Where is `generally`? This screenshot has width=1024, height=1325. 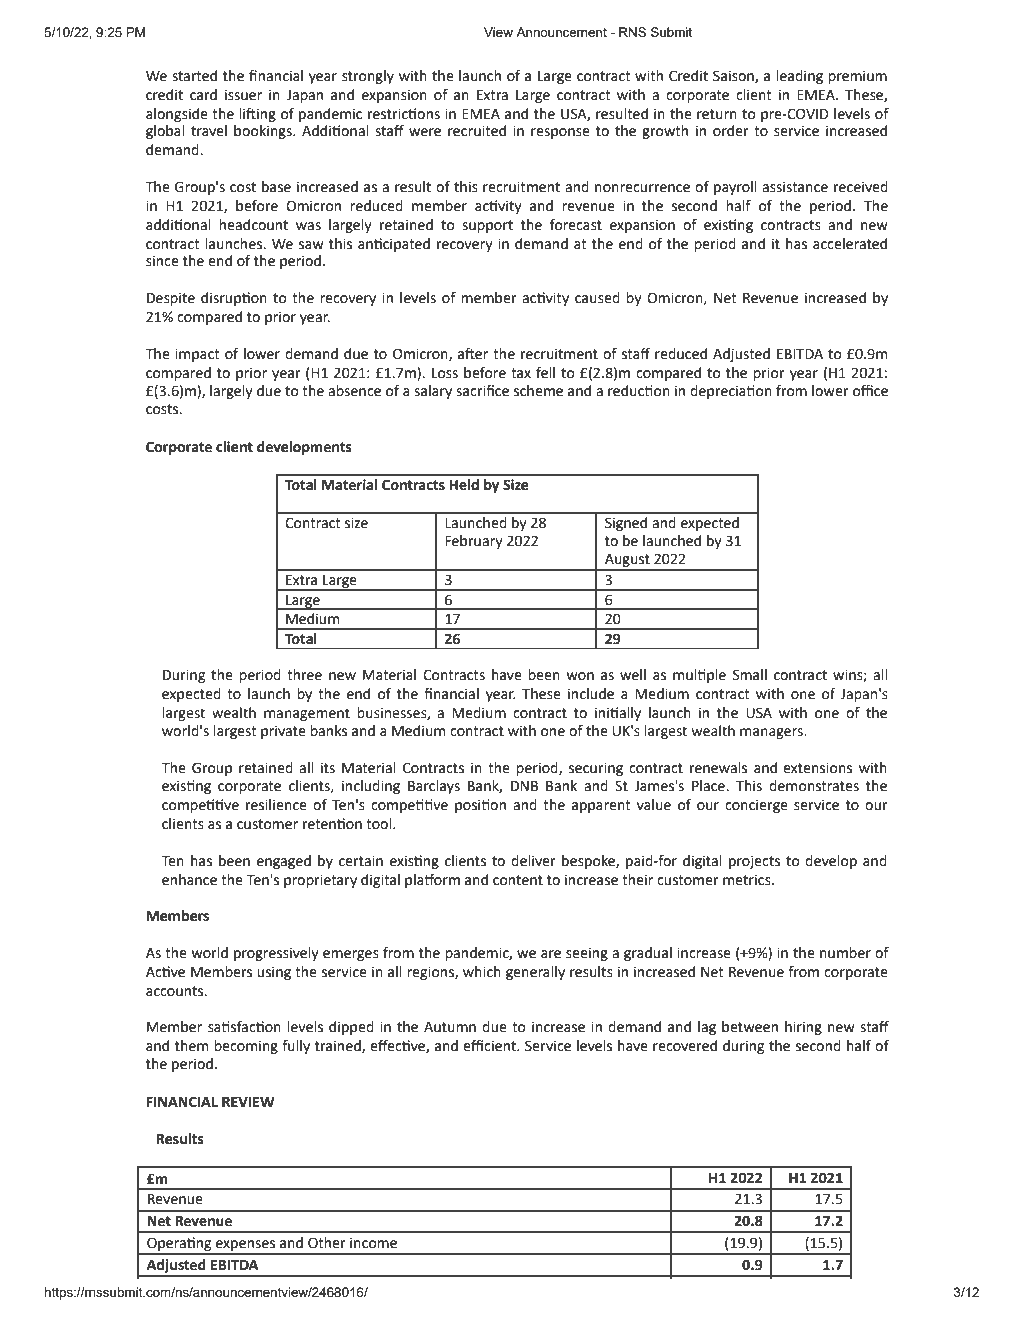
generally is located at coordinates (535, 973).
